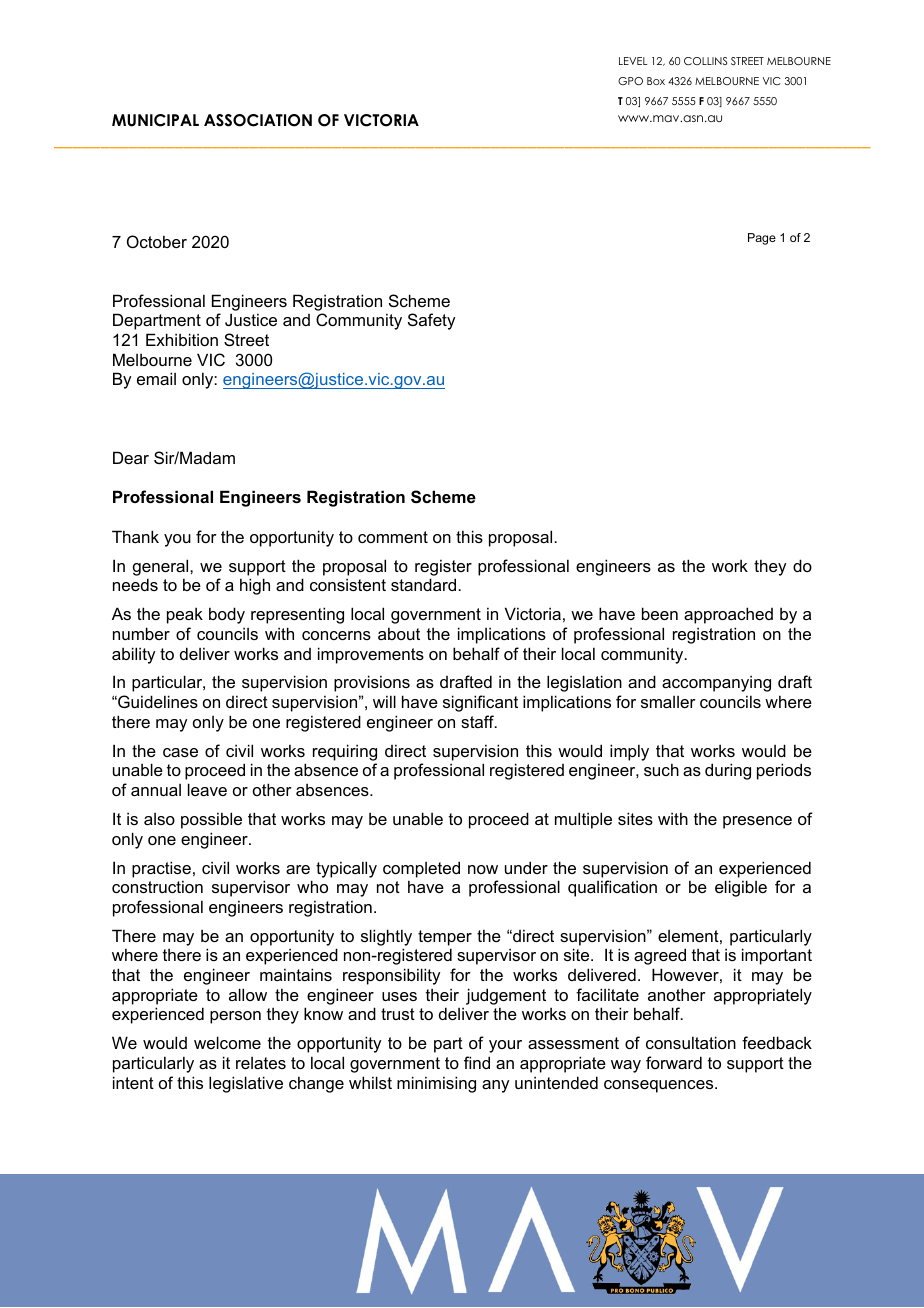  Describe the element at coordinates (258, 120) in the screenshot. I see `ASSOCIATION` at that location.
